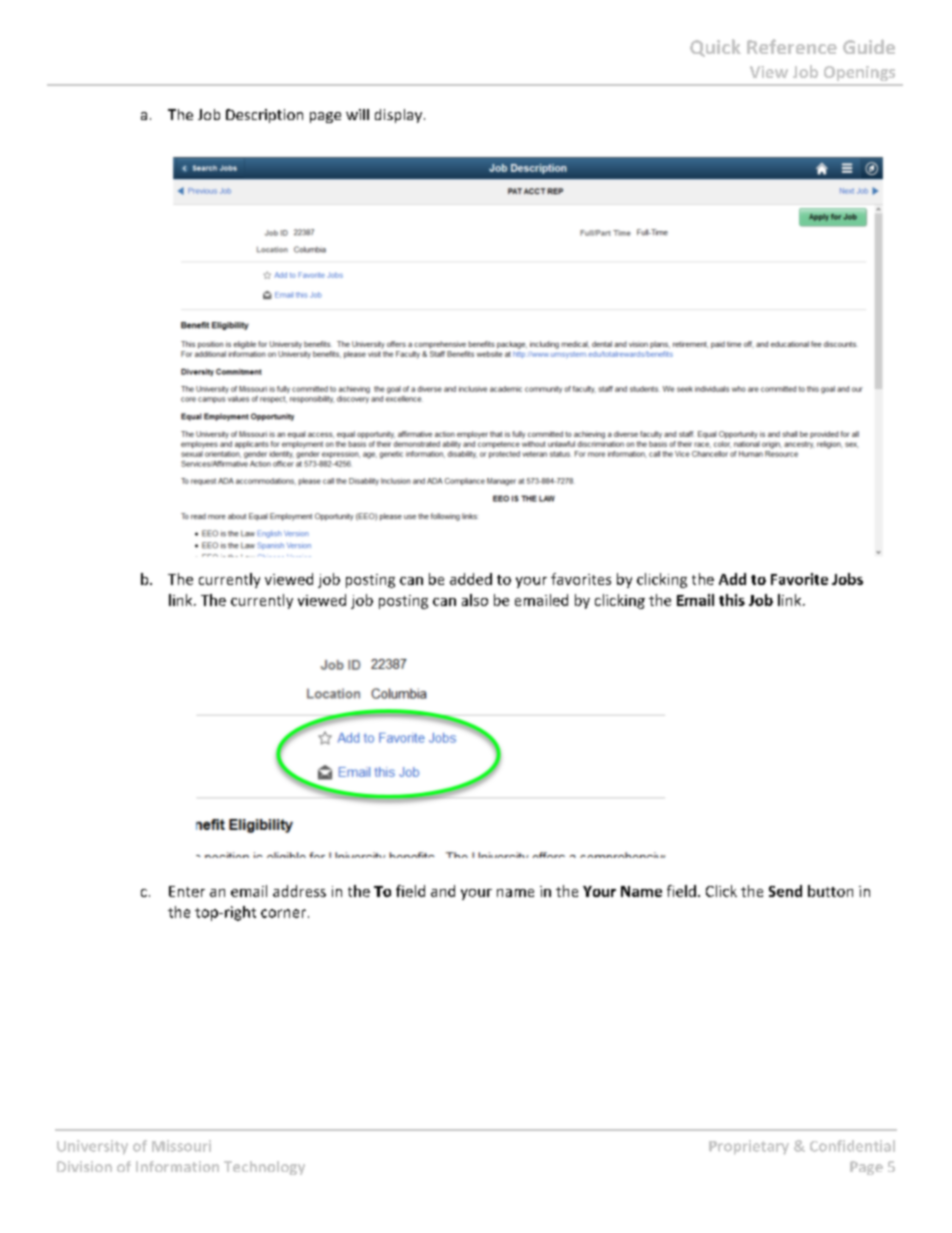 The height and width of the document is (1233, 952). What do you see at coordinates (187, 891) in the document?
I see `Enter` at bounding box center [187, 891].
